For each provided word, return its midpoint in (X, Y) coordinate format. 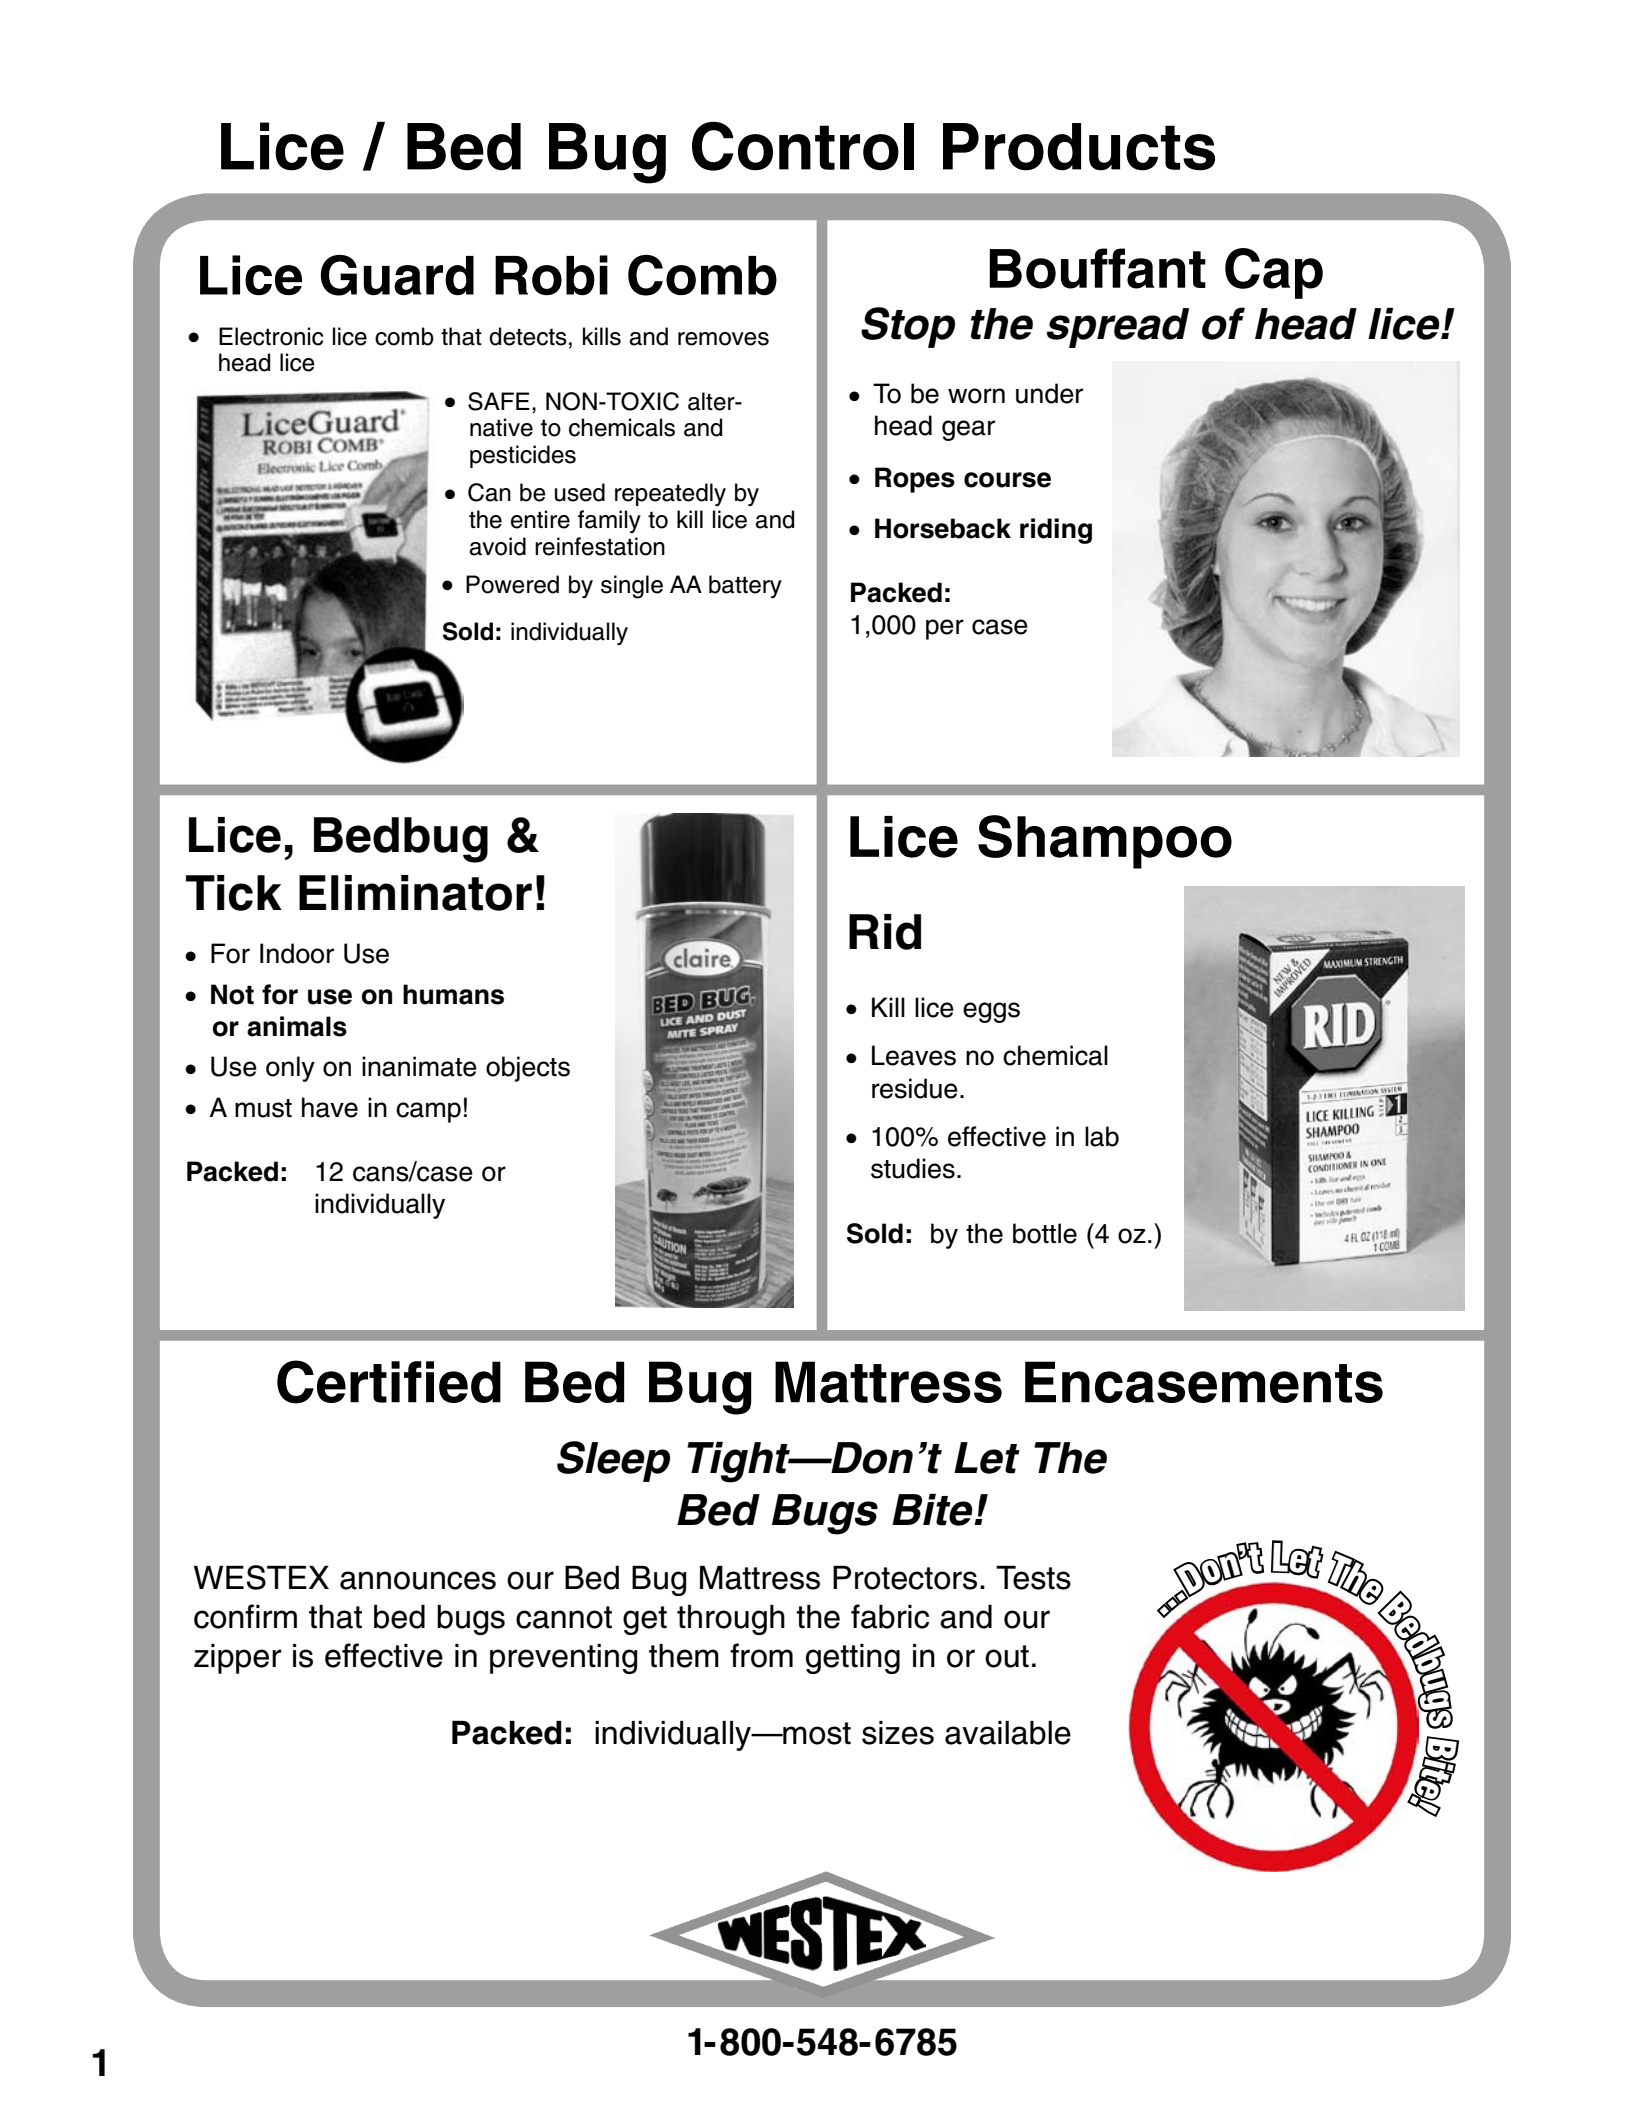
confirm (245, 1616)
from (761, 1655)
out (1007, 1656)
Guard (397, 275)
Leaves (914, 1055)
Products (1079, 147)
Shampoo (1105, 842)
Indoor (297, 953)
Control (803, 146)
